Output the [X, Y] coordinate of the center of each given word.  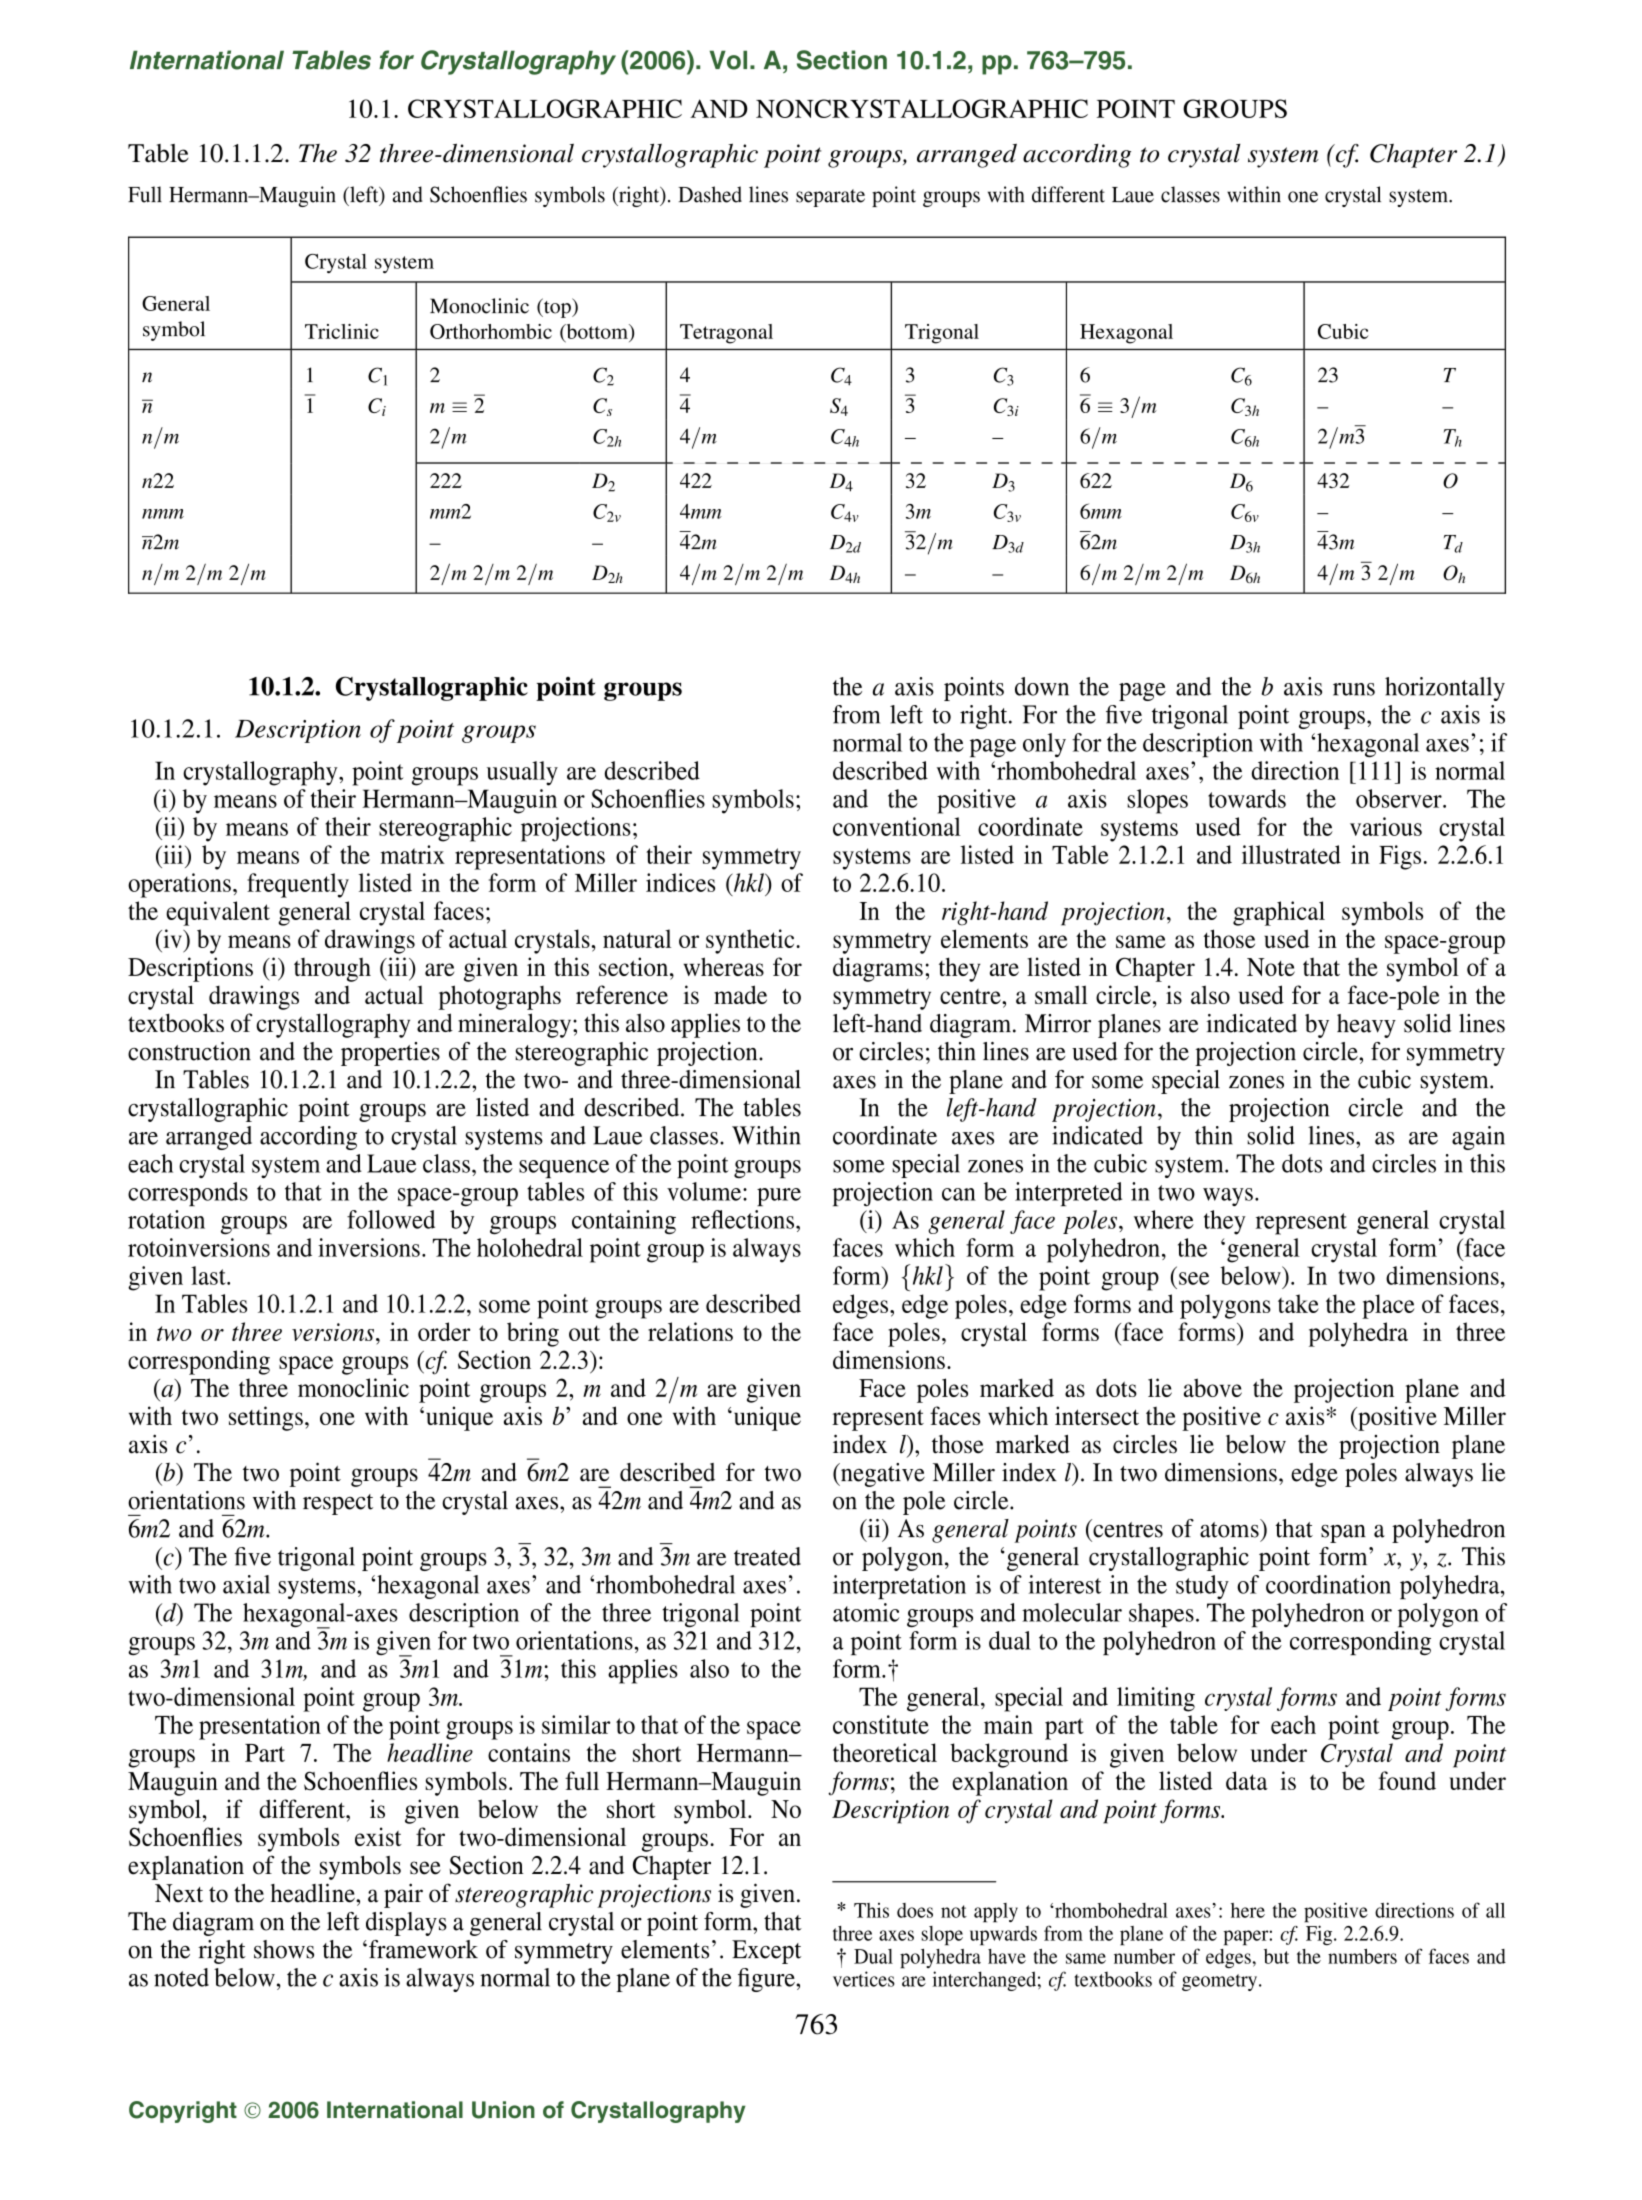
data [1247, 1780]
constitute [881, 1724]
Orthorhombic [491, 331]
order [444, 1331]
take [1298, 1303]
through [332, 969]
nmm [163, 514]
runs [1354, 689]
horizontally [1445, 689]
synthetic [751, 941]
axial [246, 1584]
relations [690, 1331]
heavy [1366, 1026]
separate [830, 198]
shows [284, 1949]
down [1042, 686]
